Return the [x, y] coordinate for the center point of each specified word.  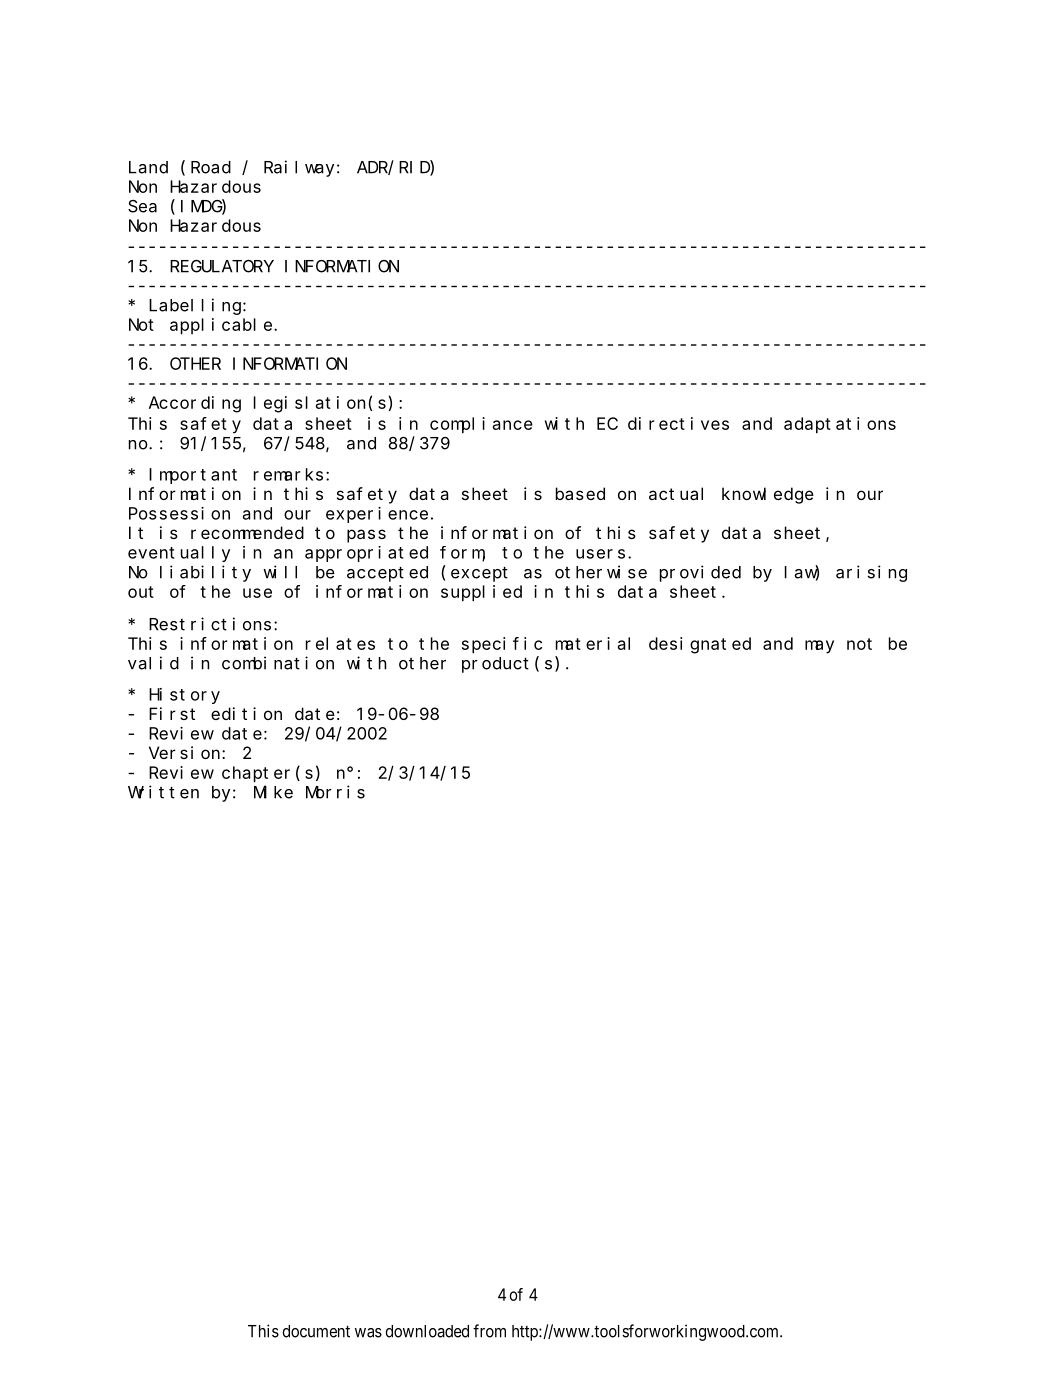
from [489, 1331]
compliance [481, 425]
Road [211, 167]
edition [246, 713]
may [819, 647]
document [316, 1331]
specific [502, 645]
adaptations [840, 425]
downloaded [427, 1331]
